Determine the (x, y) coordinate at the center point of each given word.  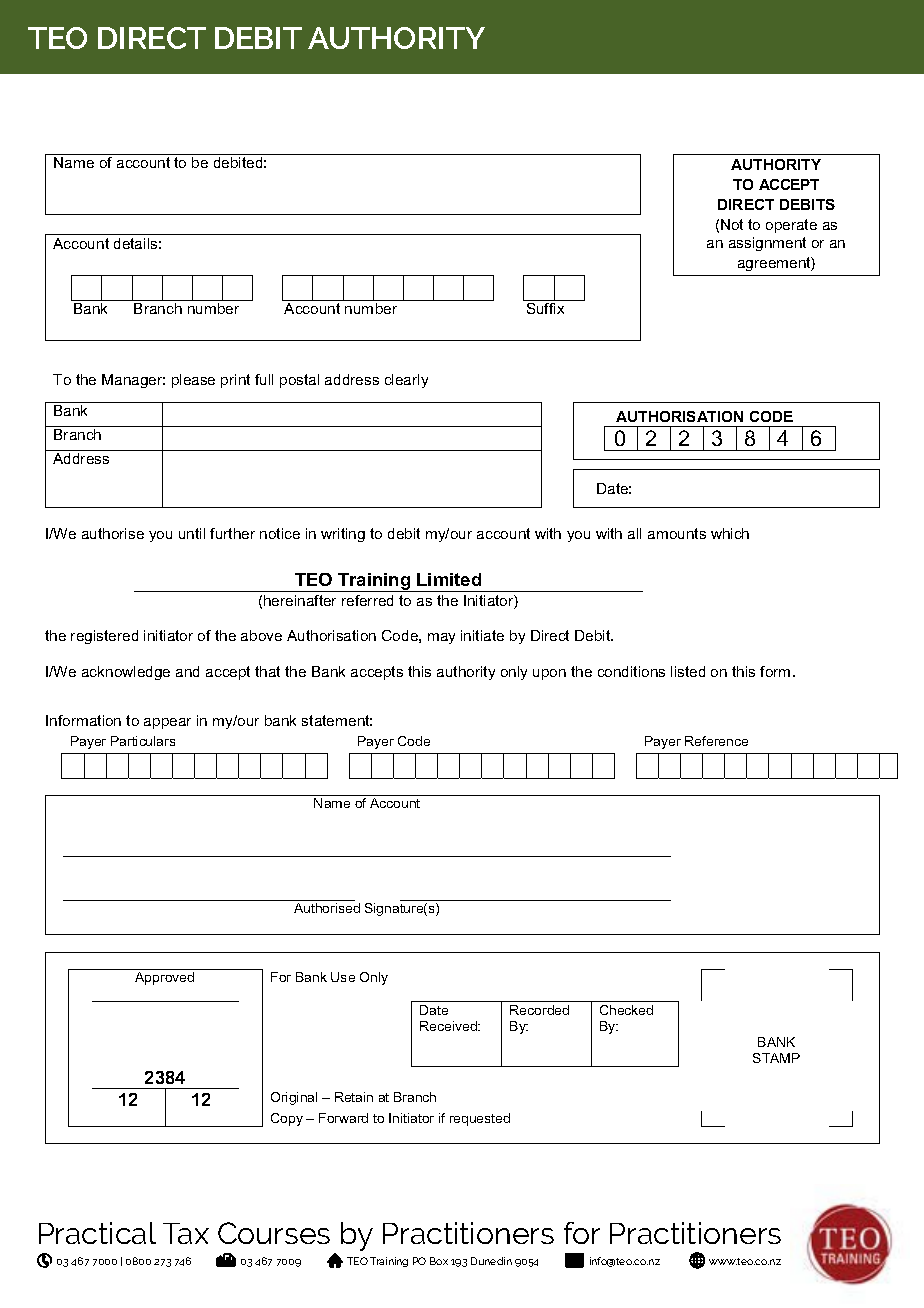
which (730, 533)
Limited (449, 579)
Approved (164, 978)
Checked (626, 1010)
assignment (767, 244)
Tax (186, 1233)
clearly (406, 381)
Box (439, 1261)
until (192, 533)
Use (343, 977)
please (193, 381)
